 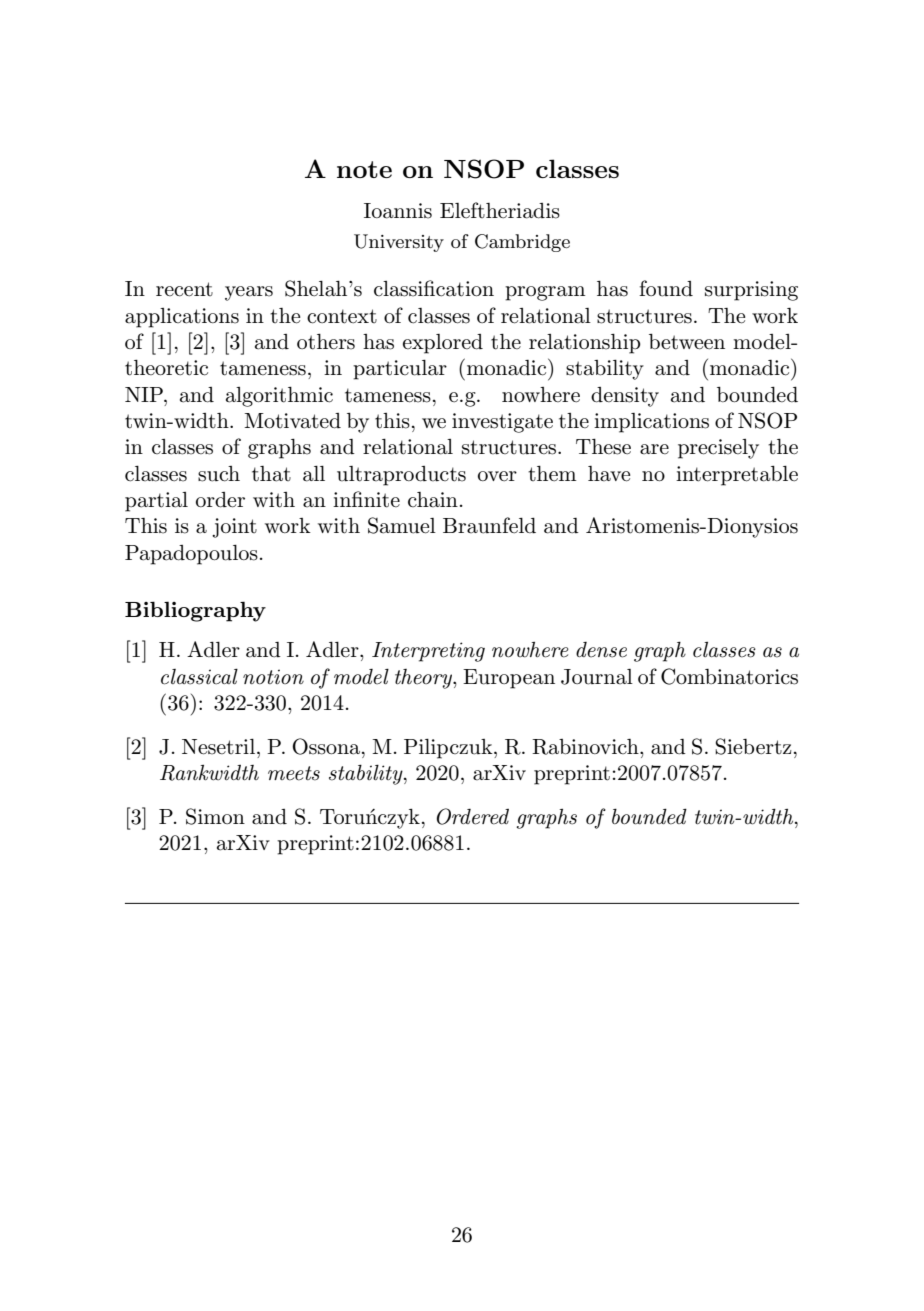 What do you see at coordinates (400, 370) in the document?
I see `particular` at bounding box center [400, 370].
